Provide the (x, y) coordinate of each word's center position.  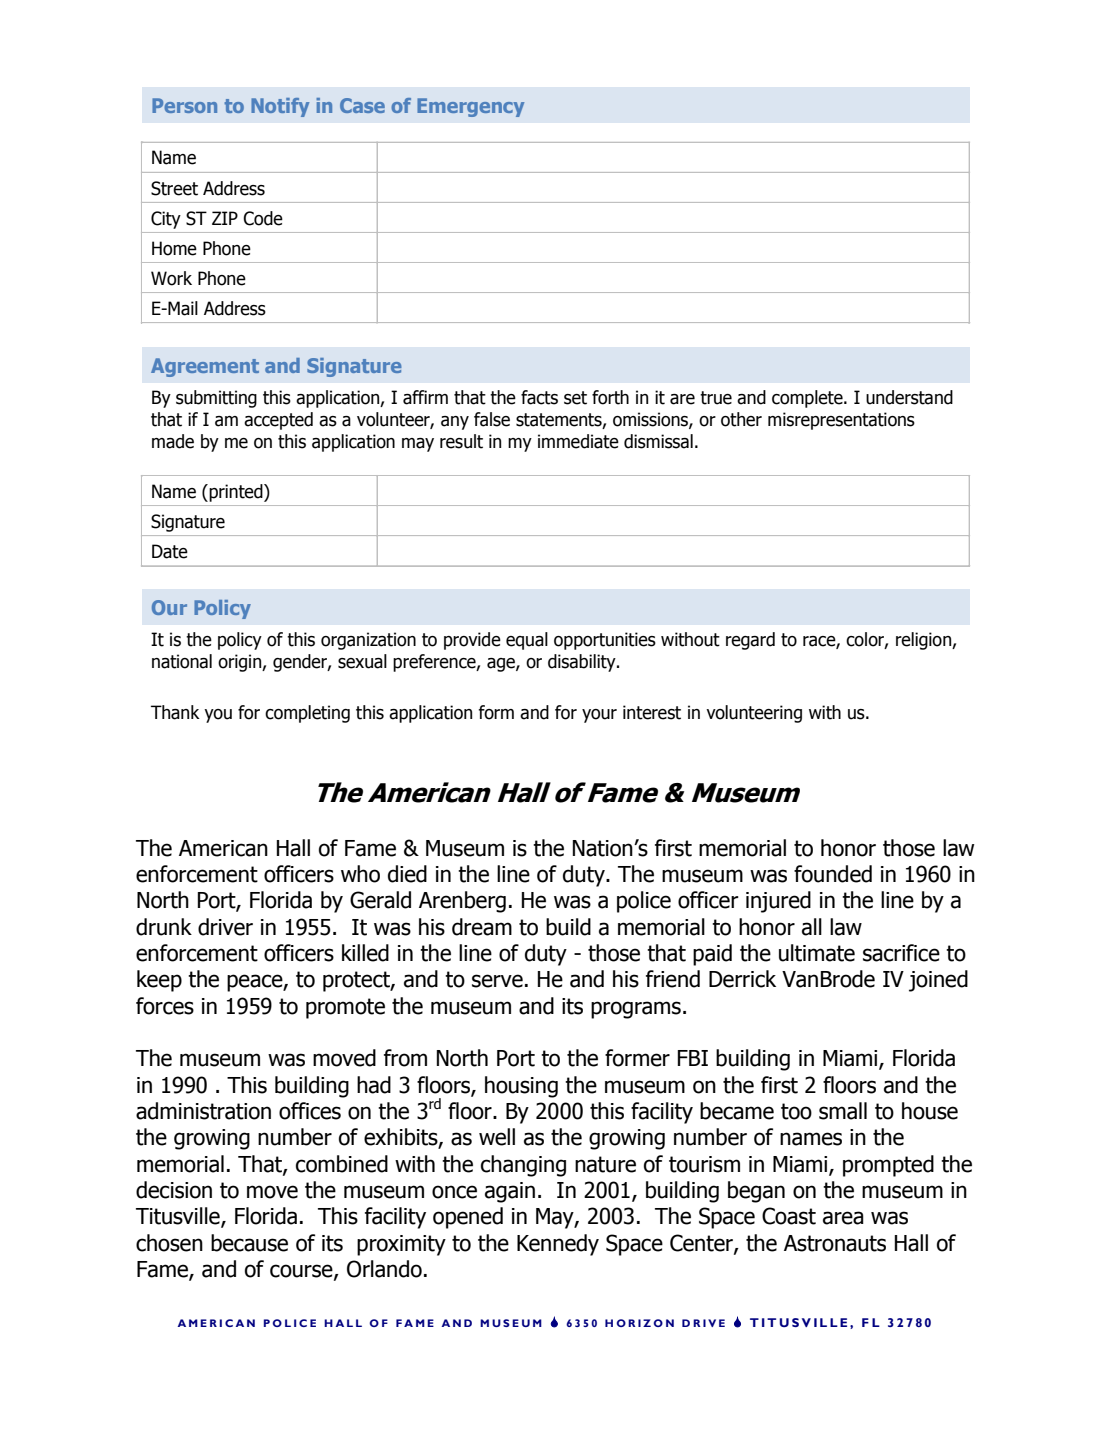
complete (808, 399)
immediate (578, 441)
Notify (280, 107)
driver (225, 927)
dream (482, 927)
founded (833, 874)
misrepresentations (841, 421)
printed (236, 493)
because (249, 1243)
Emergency (470, 107)
